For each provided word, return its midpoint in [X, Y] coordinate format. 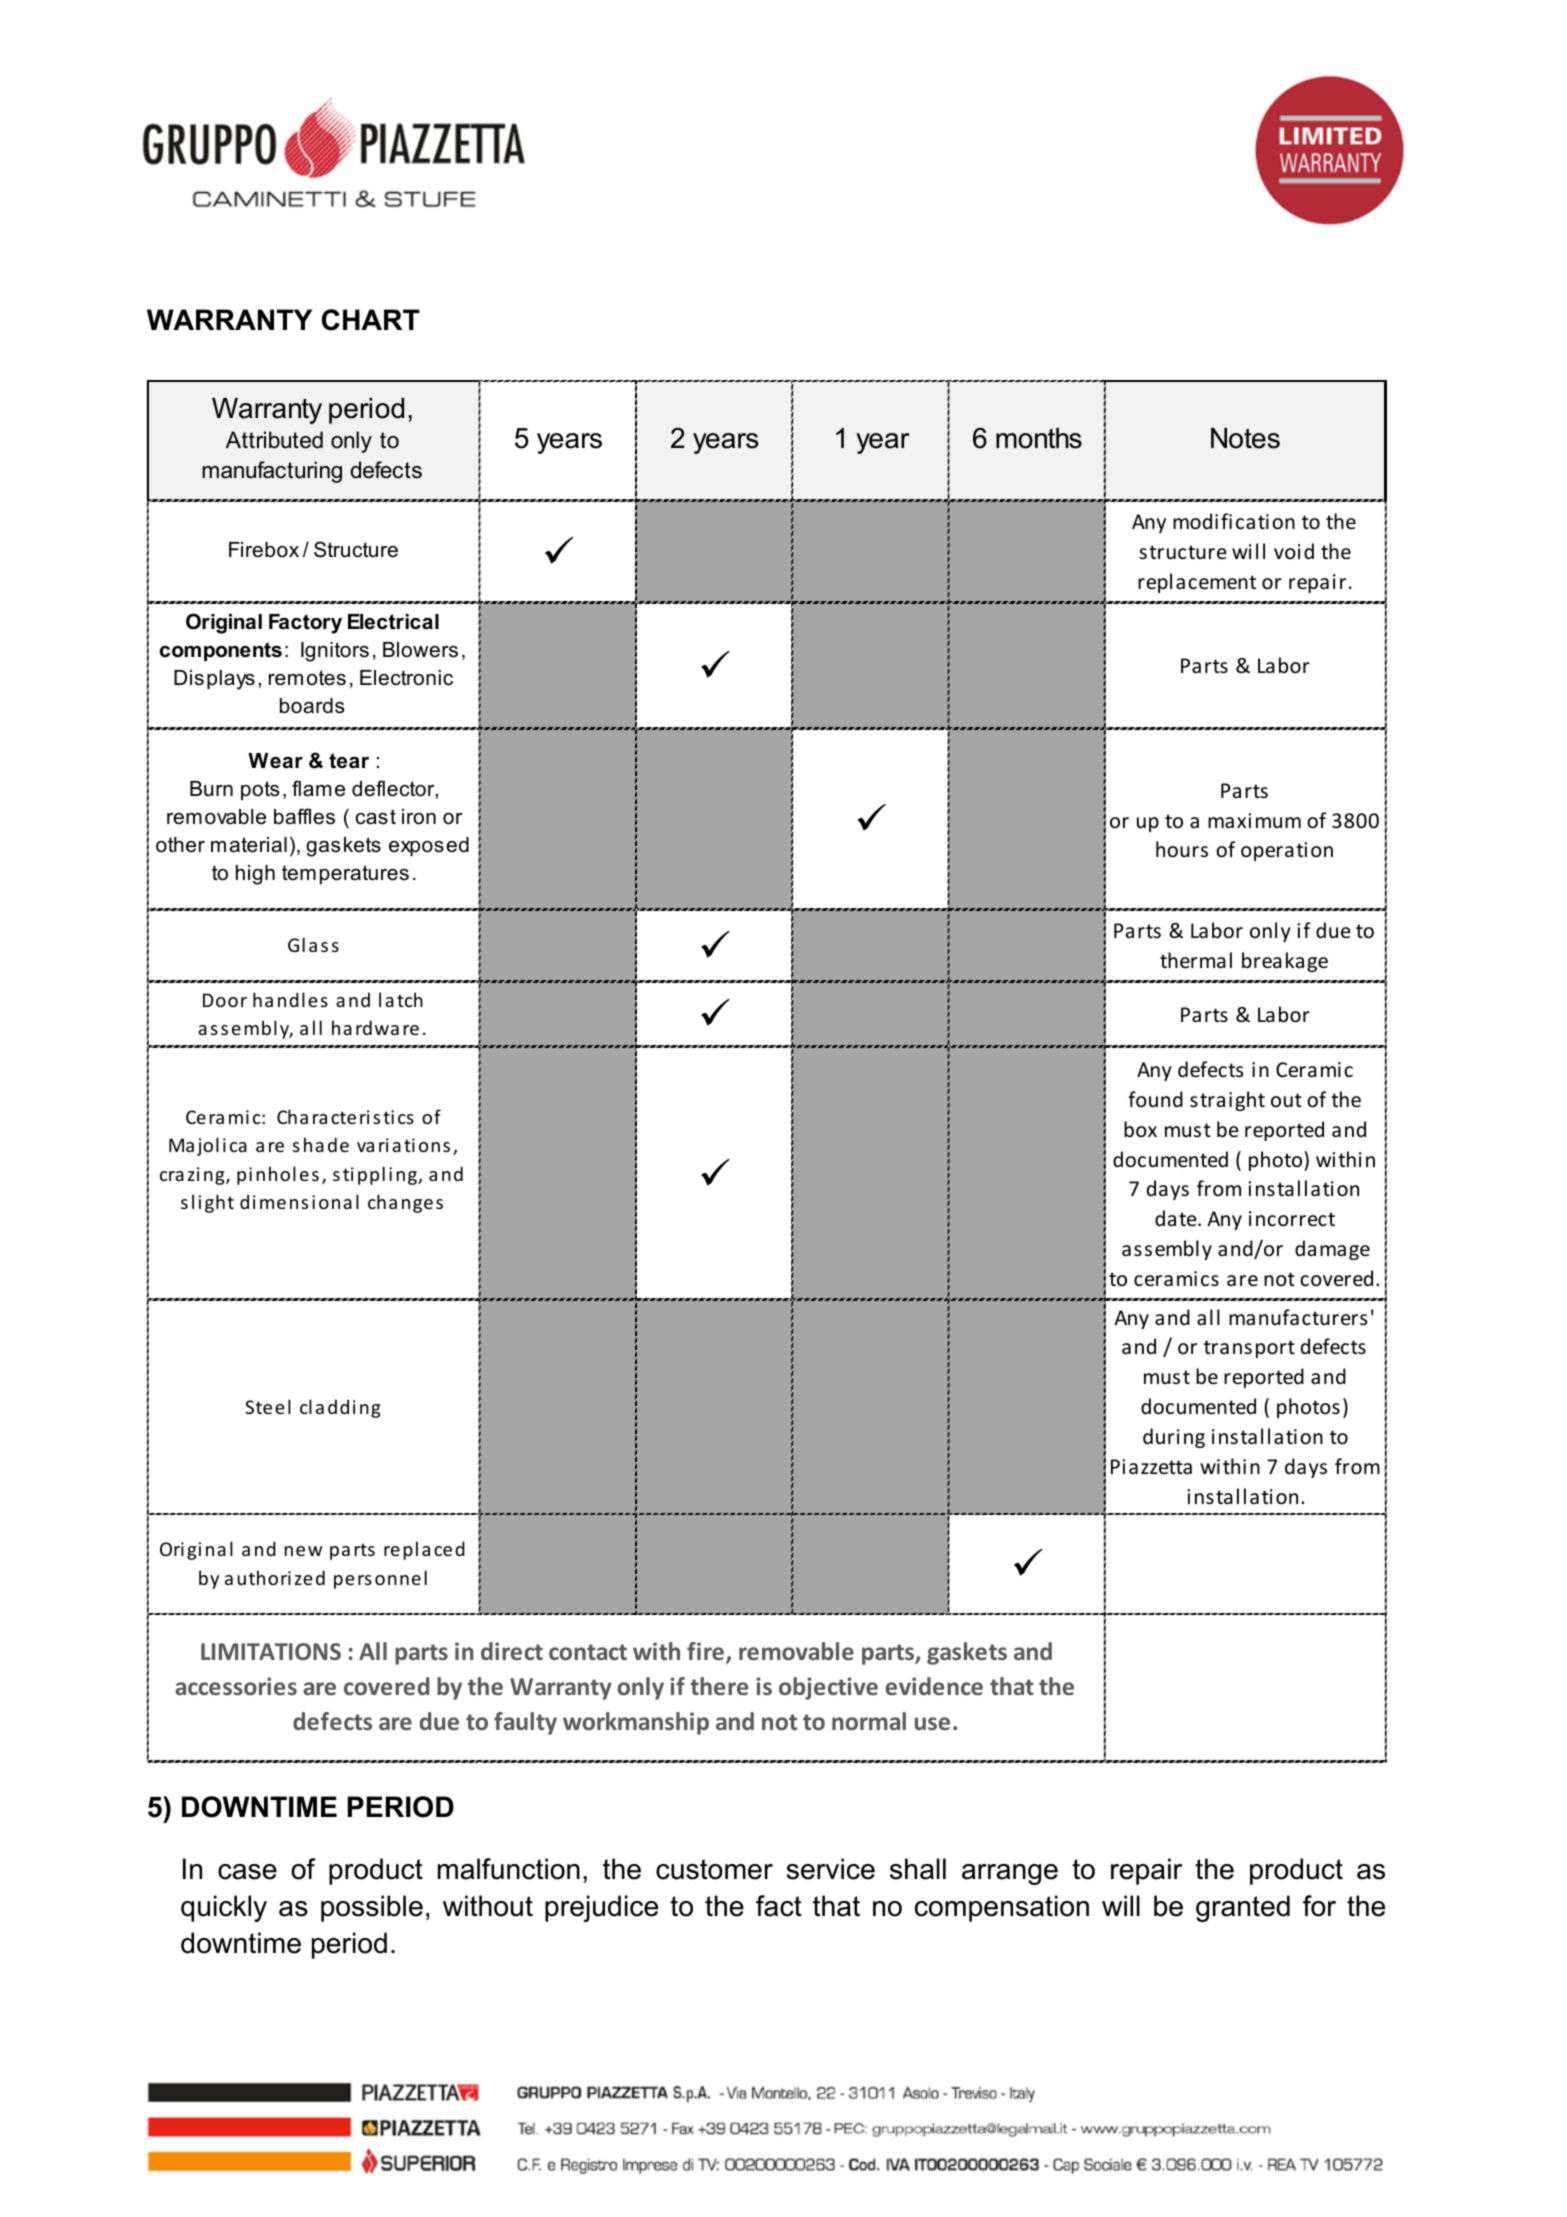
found [1155, 1099]
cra [172, 1176]
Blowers [420, 650]
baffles [304, 816]
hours [1182, 849]
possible [372, 1908]
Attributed [274, 440]
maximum [1254, 820]
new [303, 1551]
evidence [934, 1686]
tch [410, 999]
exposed [429, 846]
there [719, 1686]
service [831, 1869]
